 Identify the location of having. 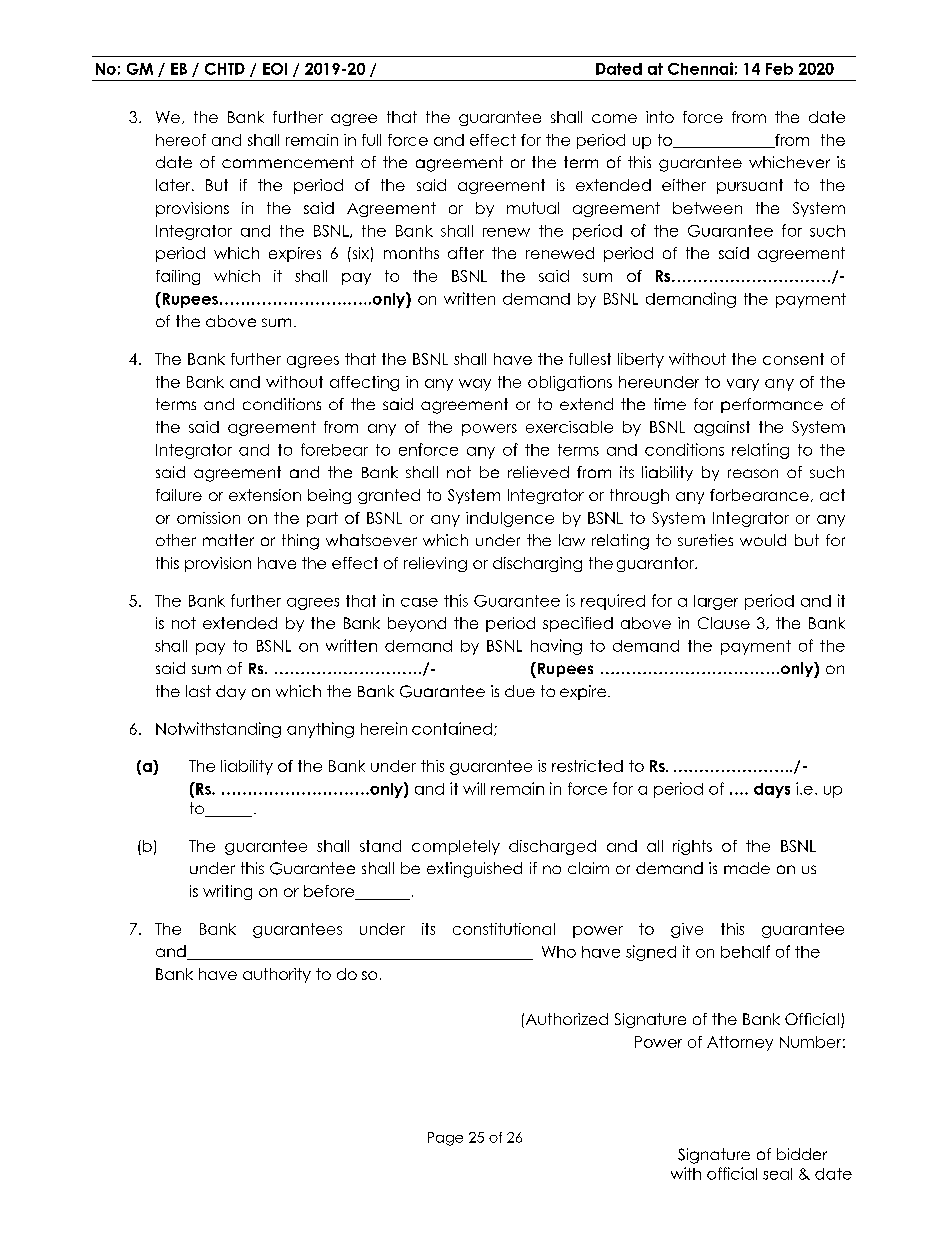
(556, 647).
